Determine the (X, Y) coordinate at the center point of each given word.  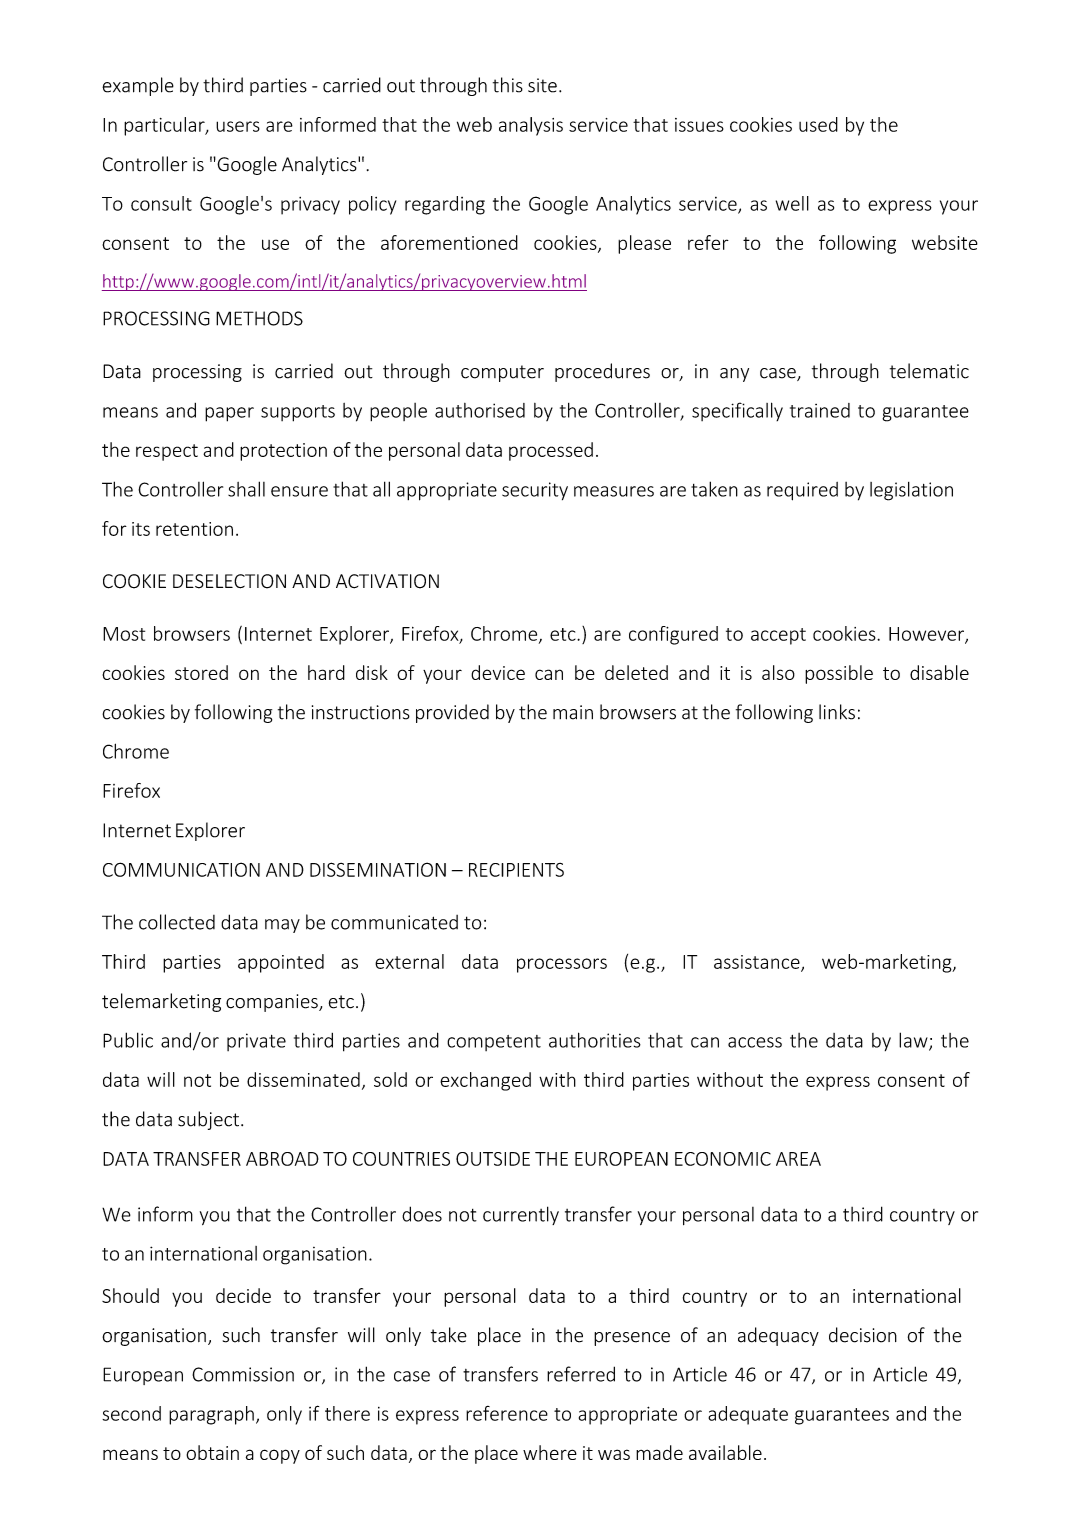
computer (502, 373)
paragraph (211, 1415)
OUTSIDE (493, 1159)
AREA (798, 1159)
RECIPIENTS (516, 870)
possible (839, 674)
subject (208, 1120)
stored (201, 672)
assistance (758, 963)
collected (177, 922)
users (238, 126)
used (818, 124)
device (498, 672)
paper (229, 414)
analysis (531, 126)
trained (820, 410)
